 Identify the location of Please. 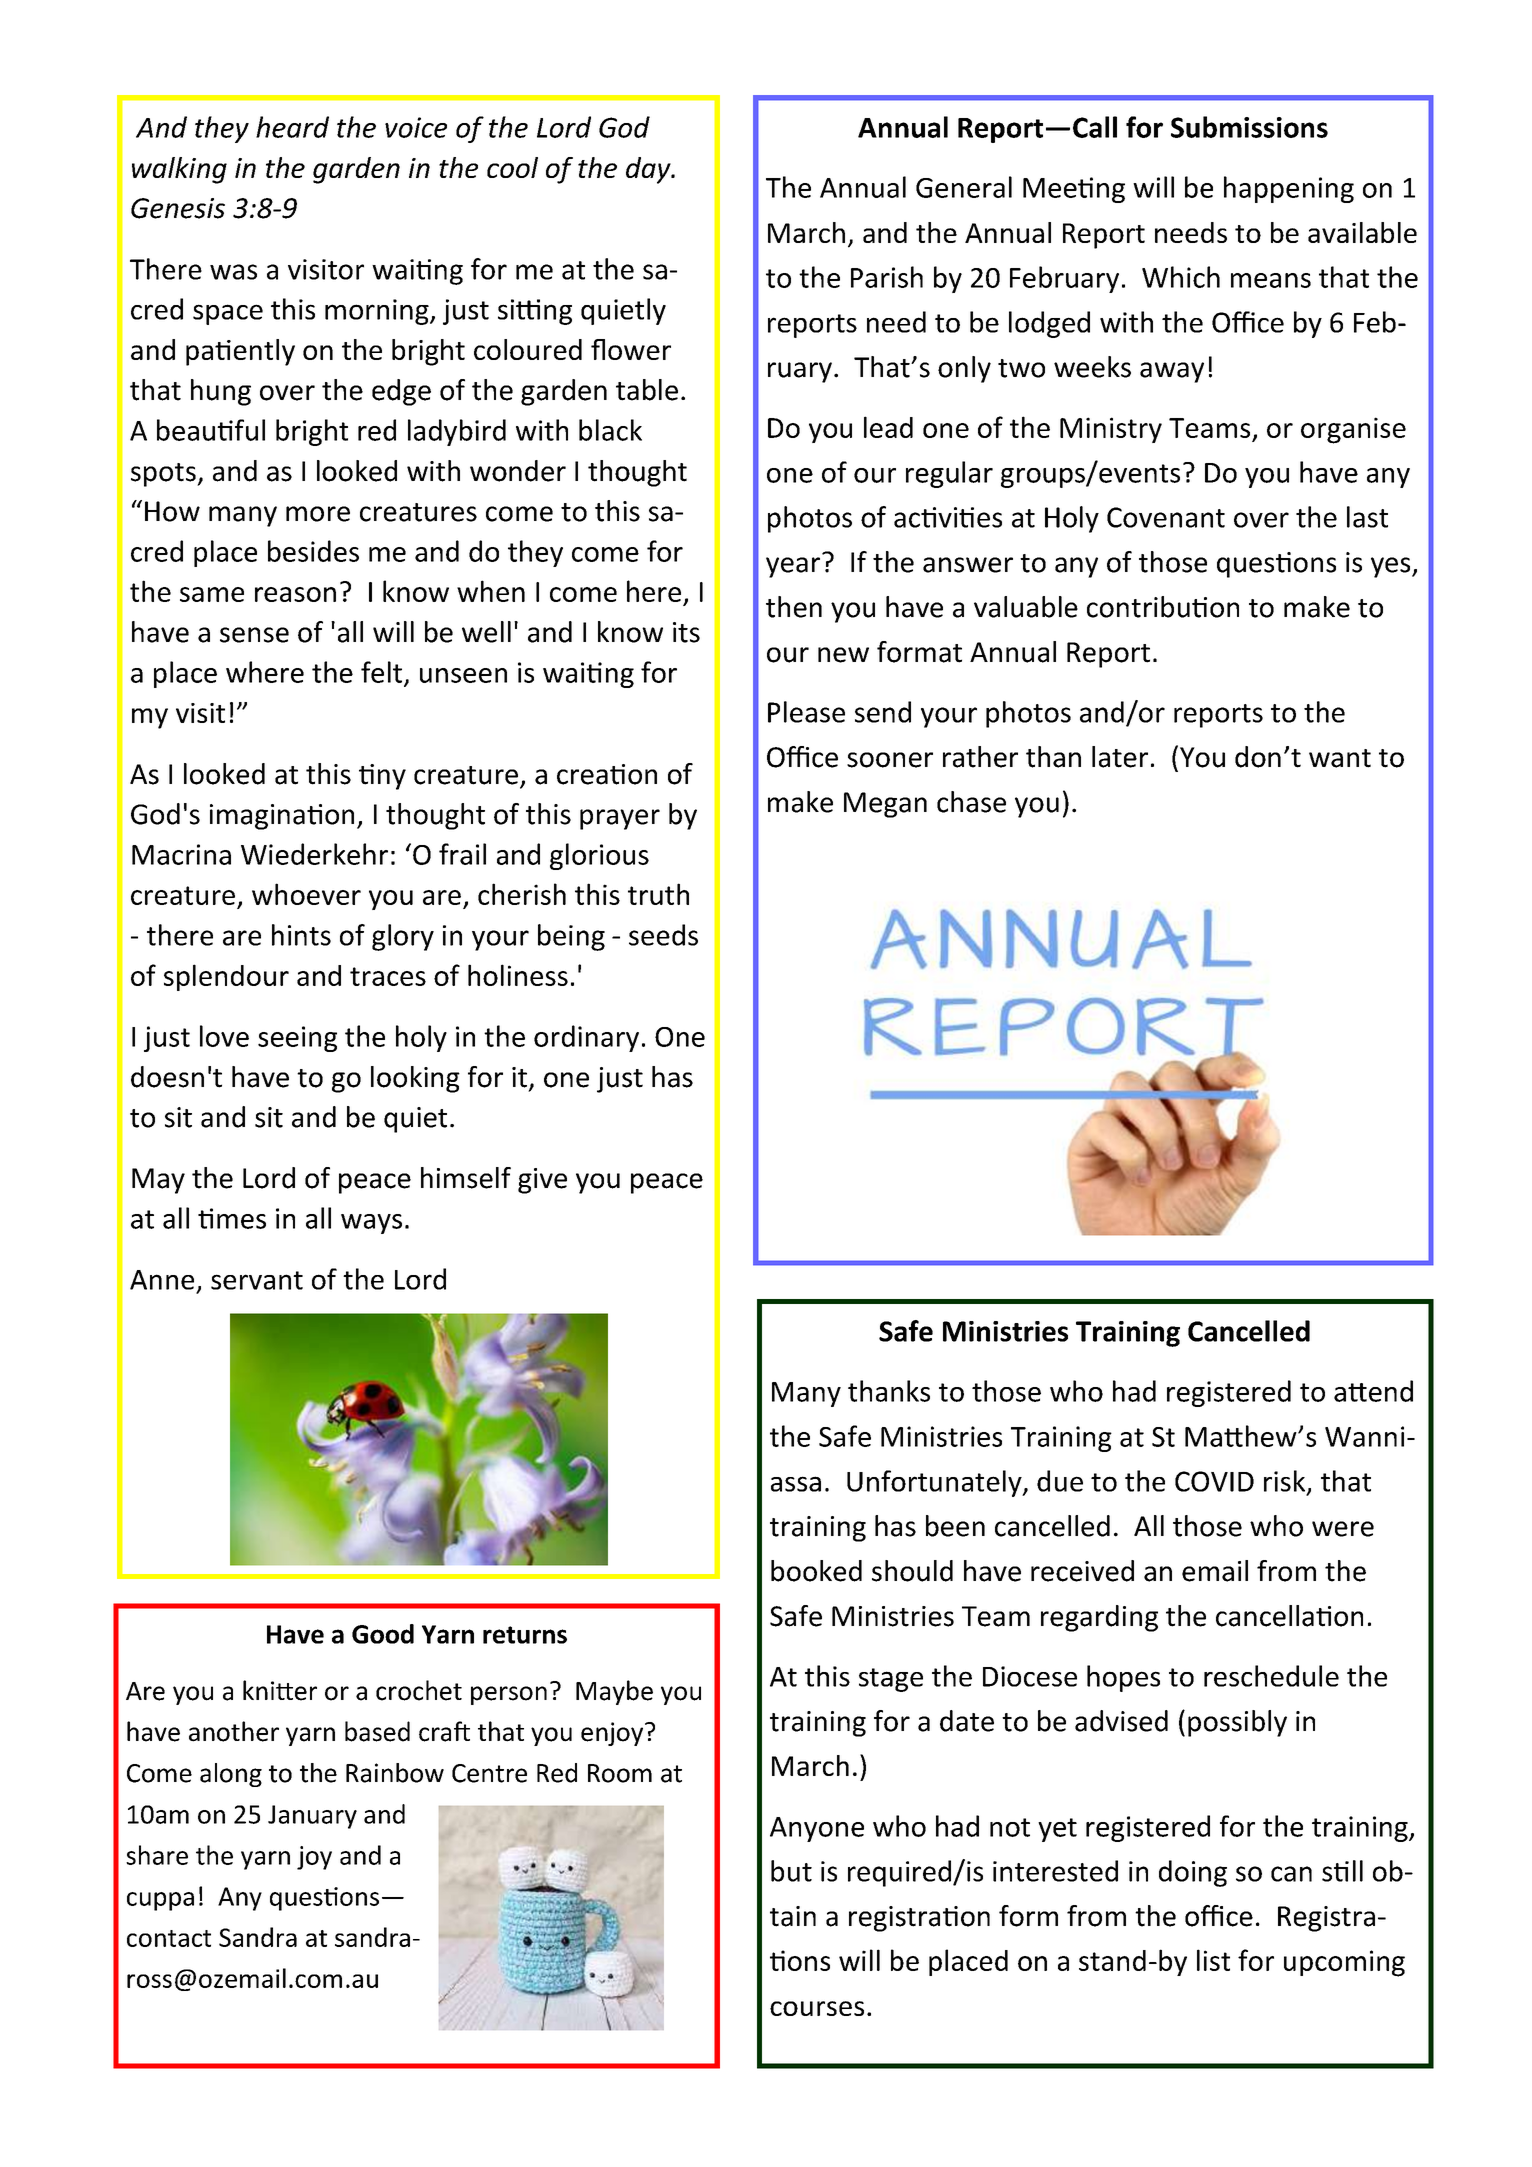
(806, 712).
